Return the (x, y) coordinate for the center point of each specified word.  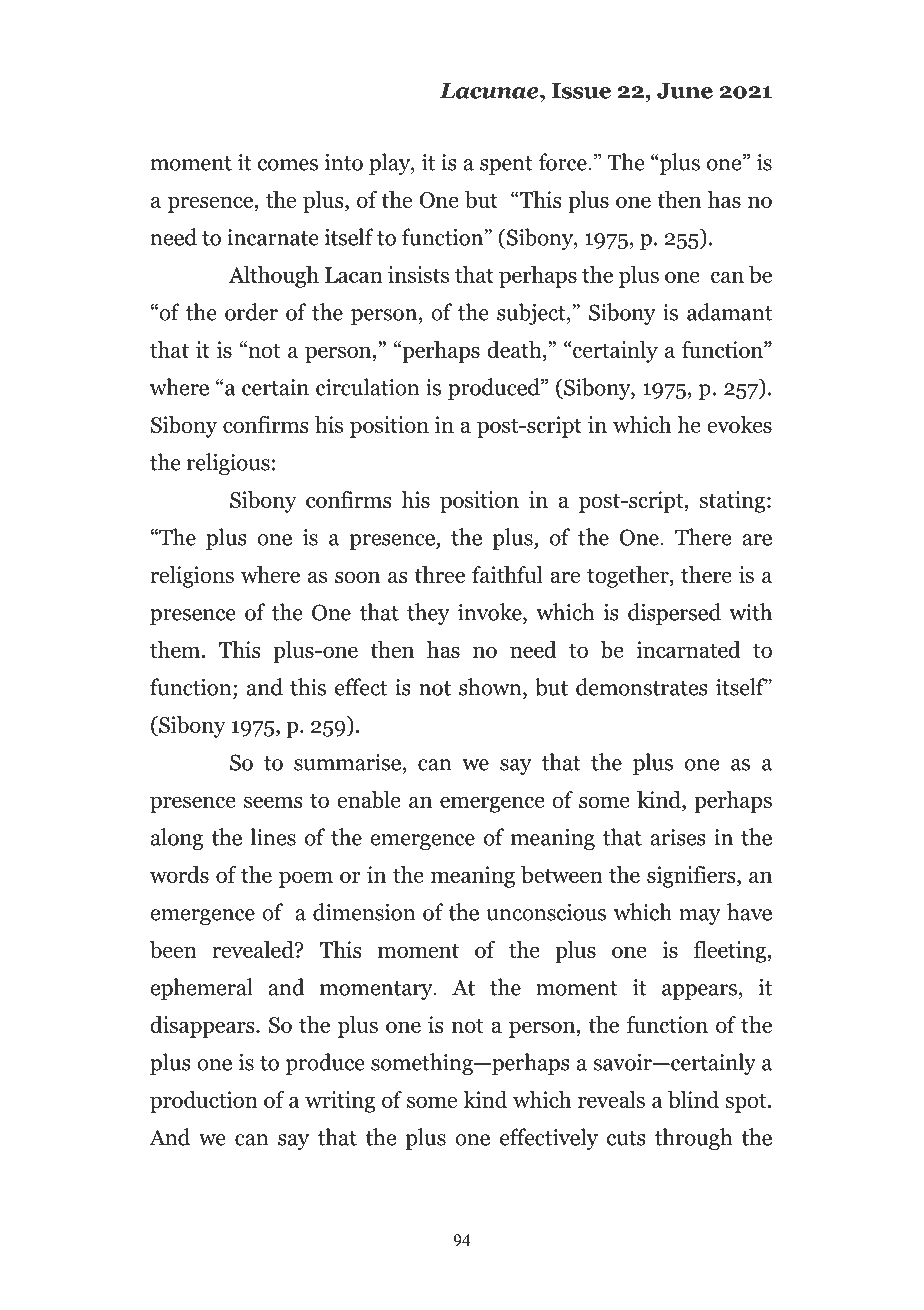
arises (678, 837)
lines (273, 837)
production (204, 1102)
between (562, 874)
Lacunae (490, 91)
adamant (729, 312)
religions (192, 577)
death (515, 349)
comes (288, 165)
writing (340, 1102)
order (251, 312)
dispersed (674, 614)
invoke (491, 612)
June (685, 91)
